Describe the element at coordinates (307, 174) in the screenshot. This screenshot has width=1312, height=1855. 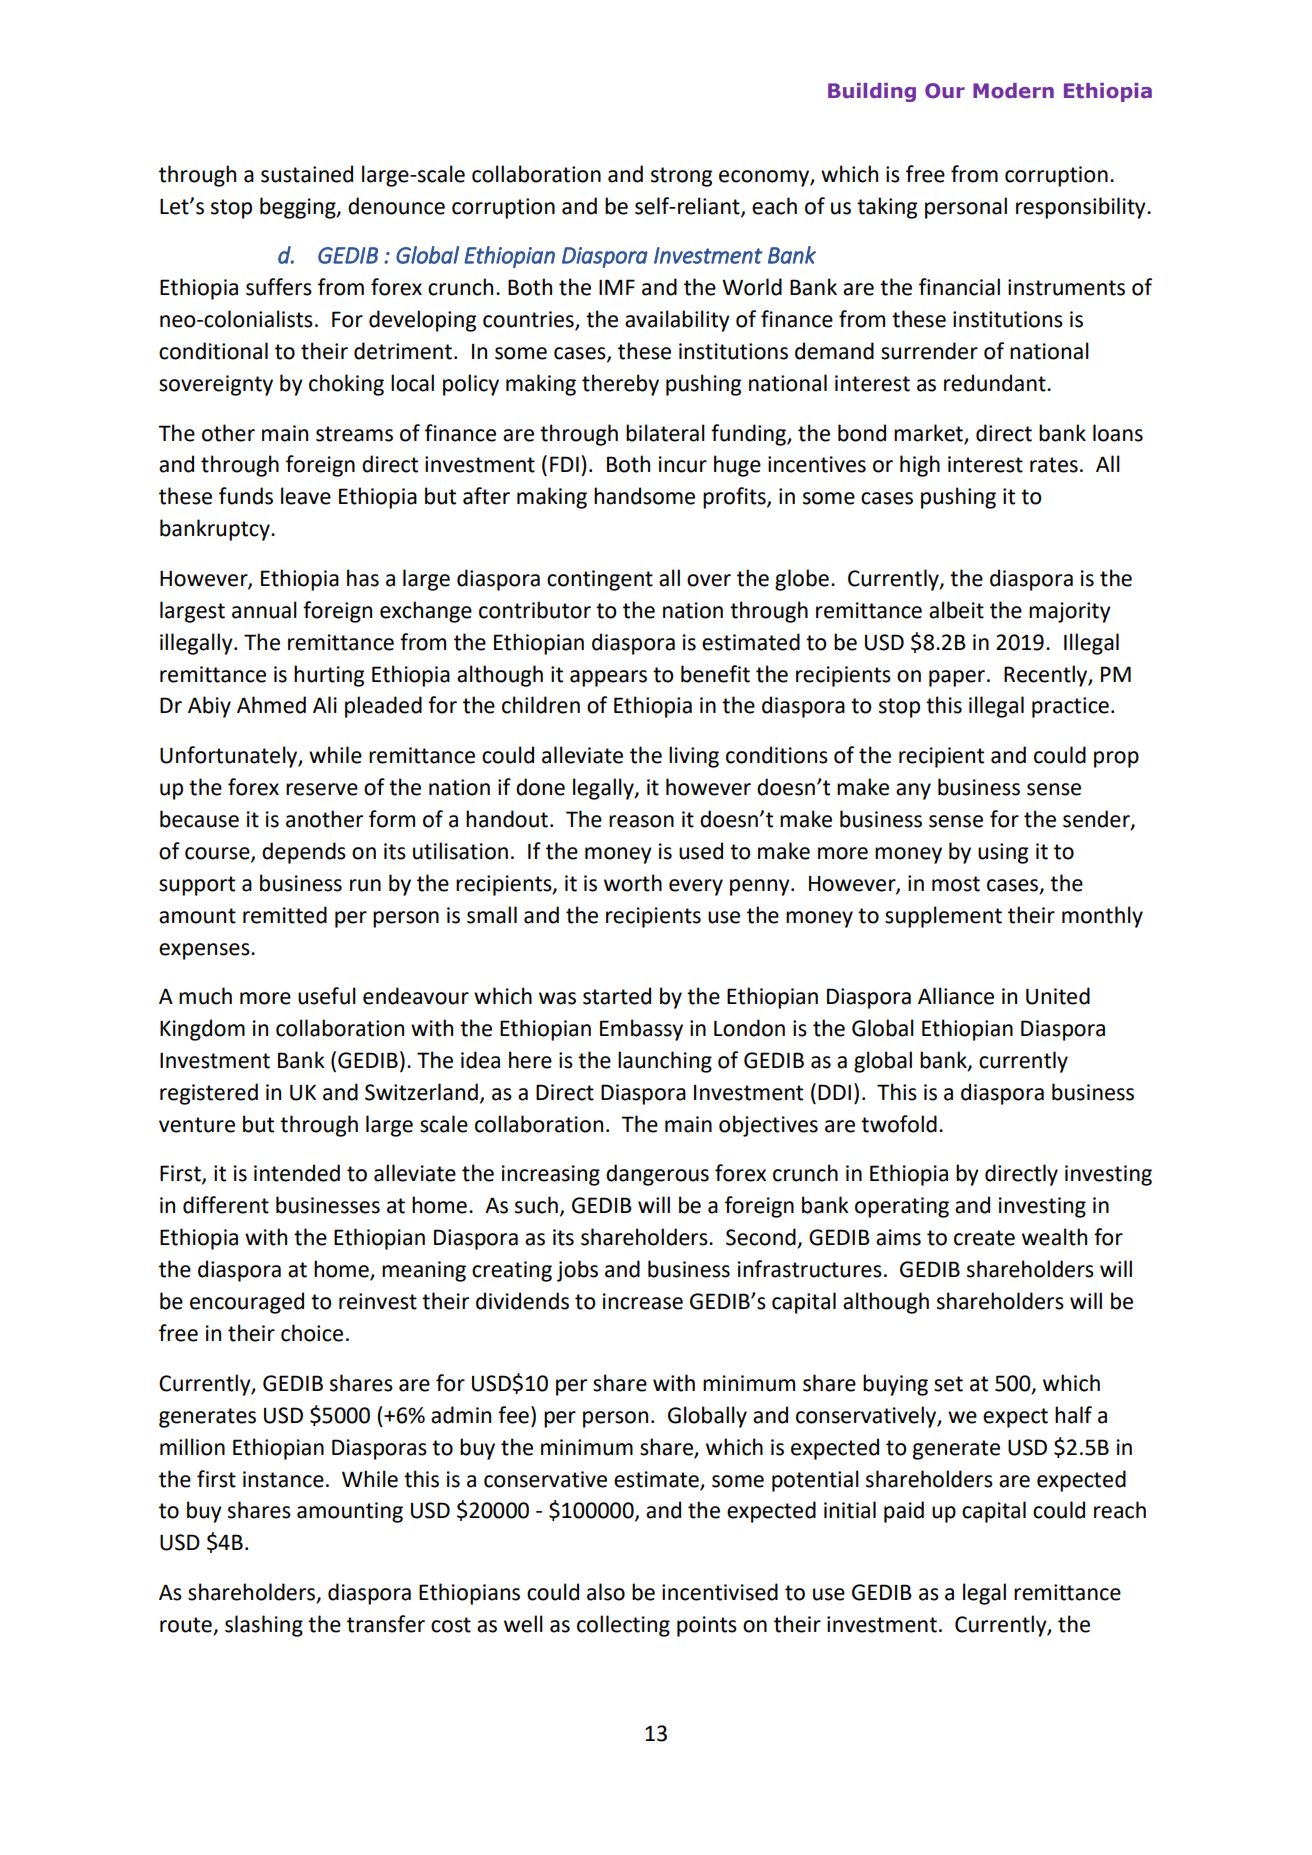
I see `sustained` at that location.
